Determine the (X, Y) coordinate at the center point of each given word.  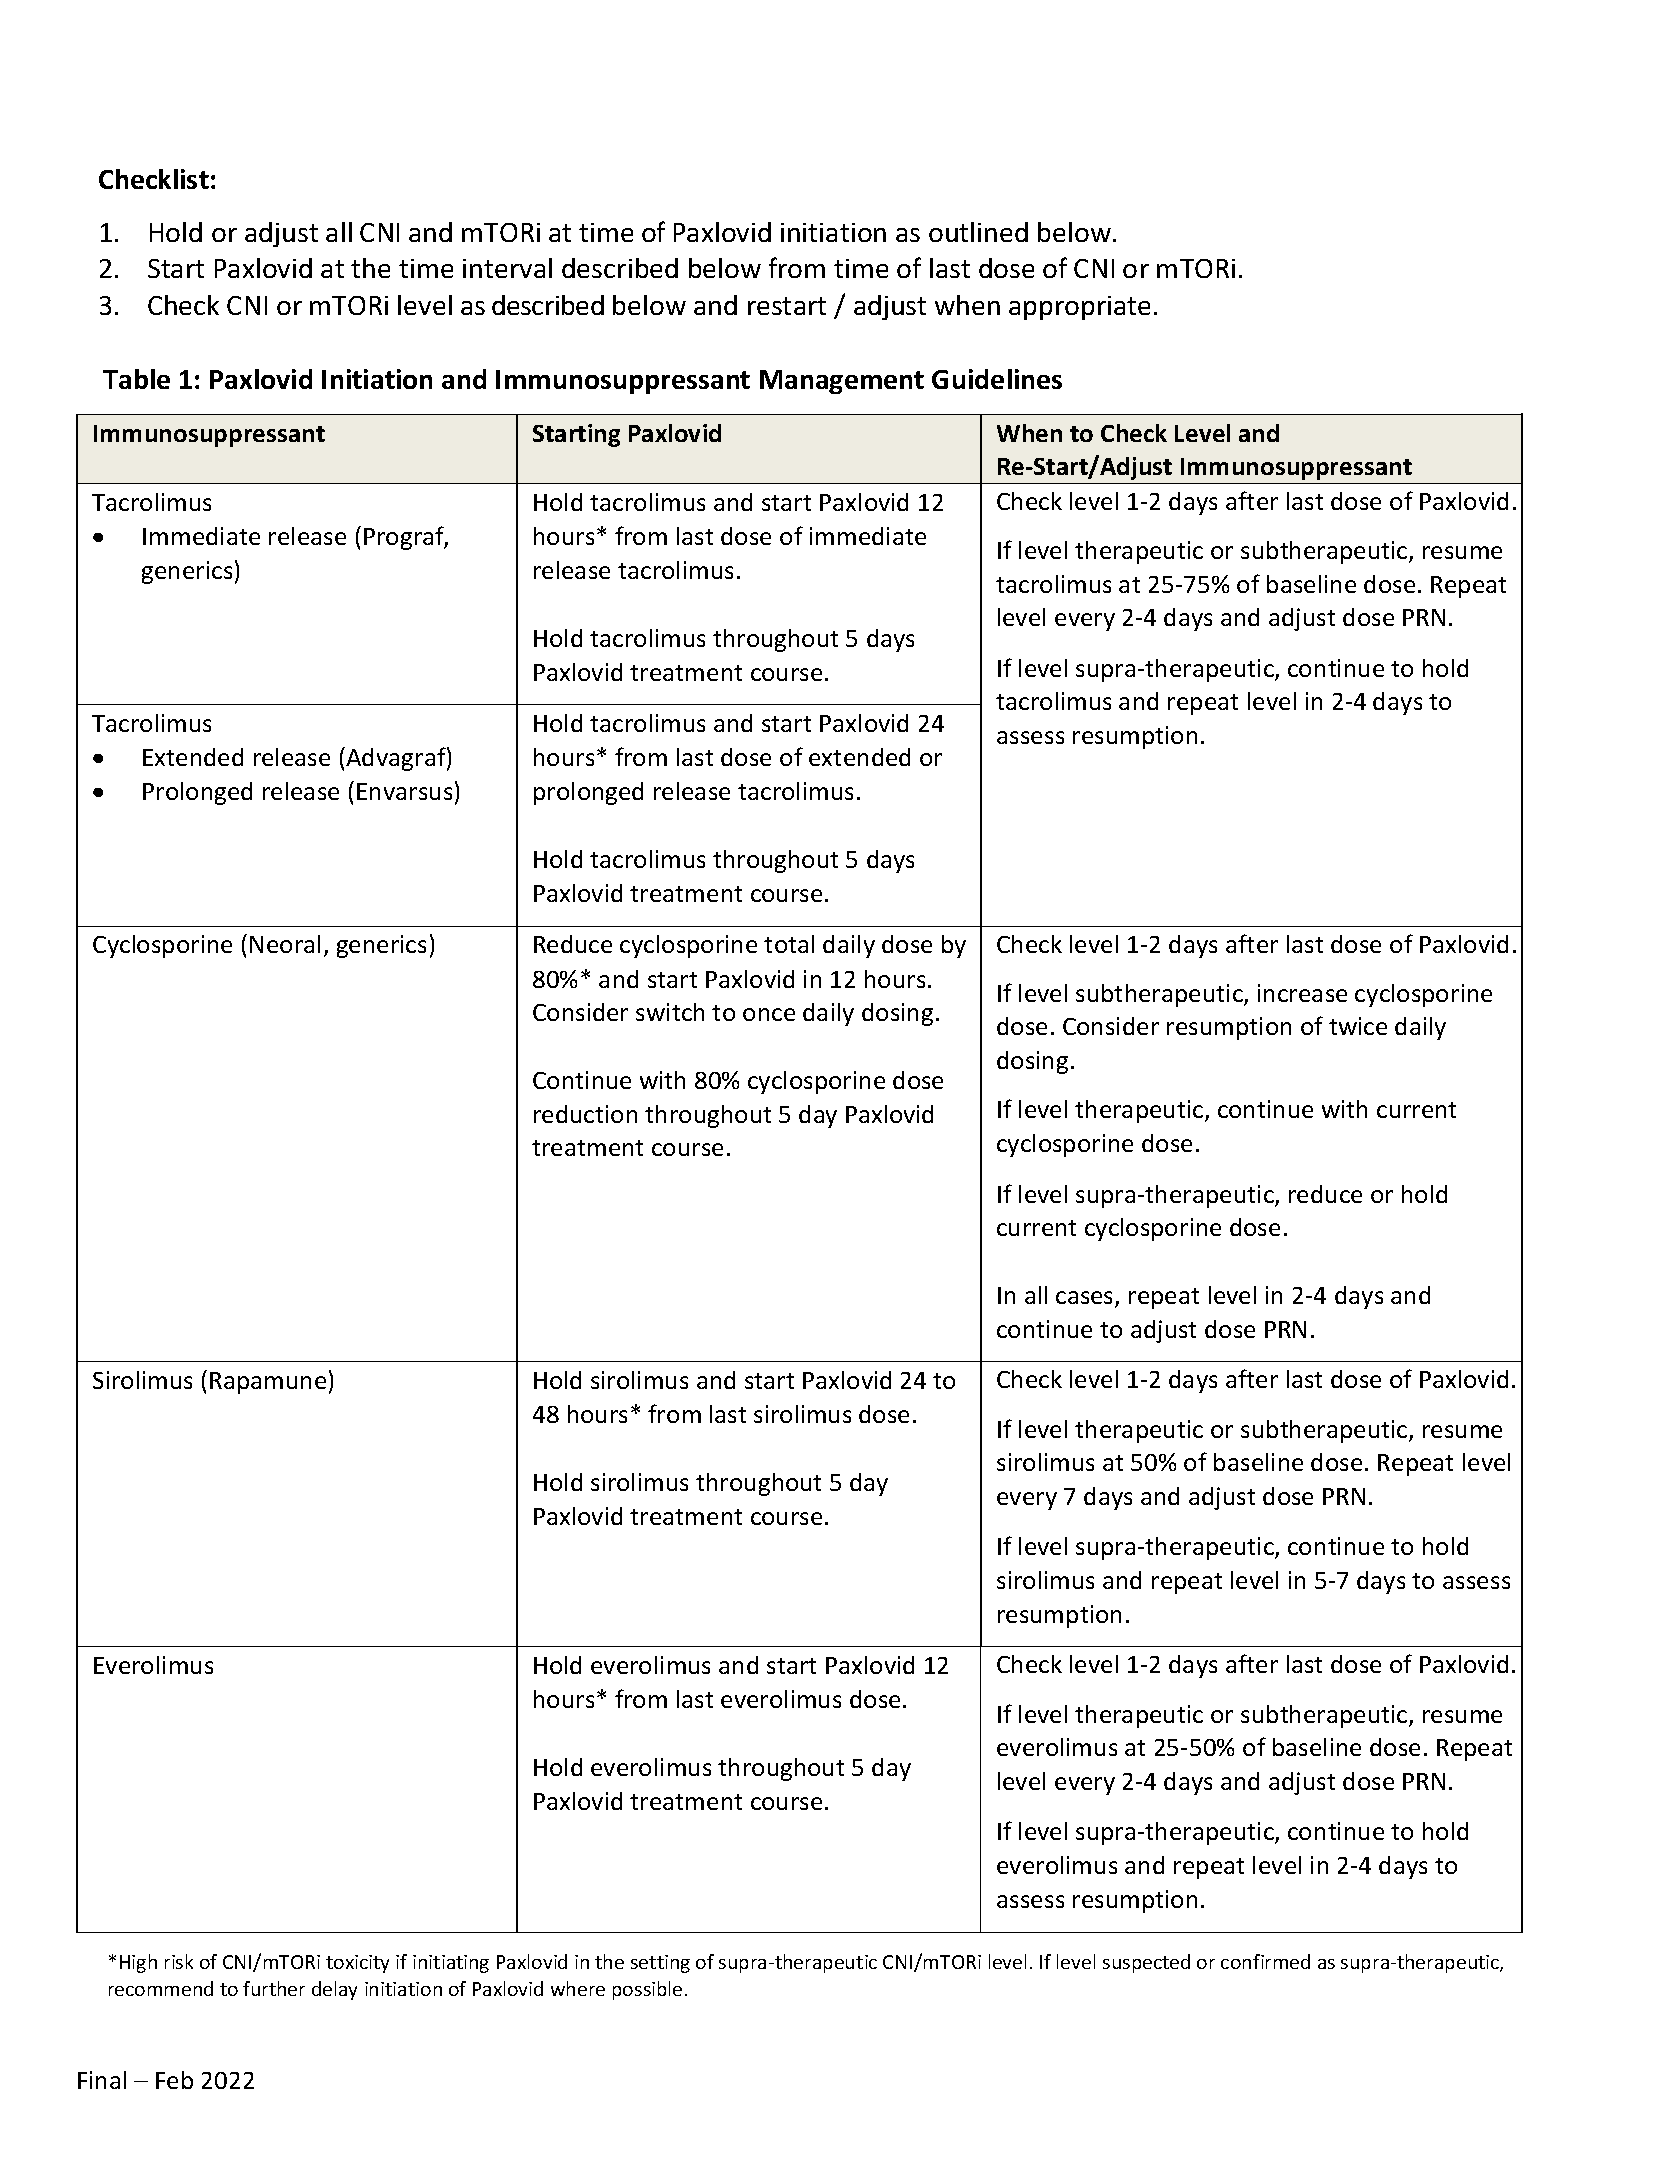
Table (136, 379)
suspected (1146, 1963)
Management (842, 382)
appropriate (1079, 308)
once (769, 1014)
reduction (585, 1114)
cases (1086, 1299)
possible (647, 1990)
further (274, 1988)
